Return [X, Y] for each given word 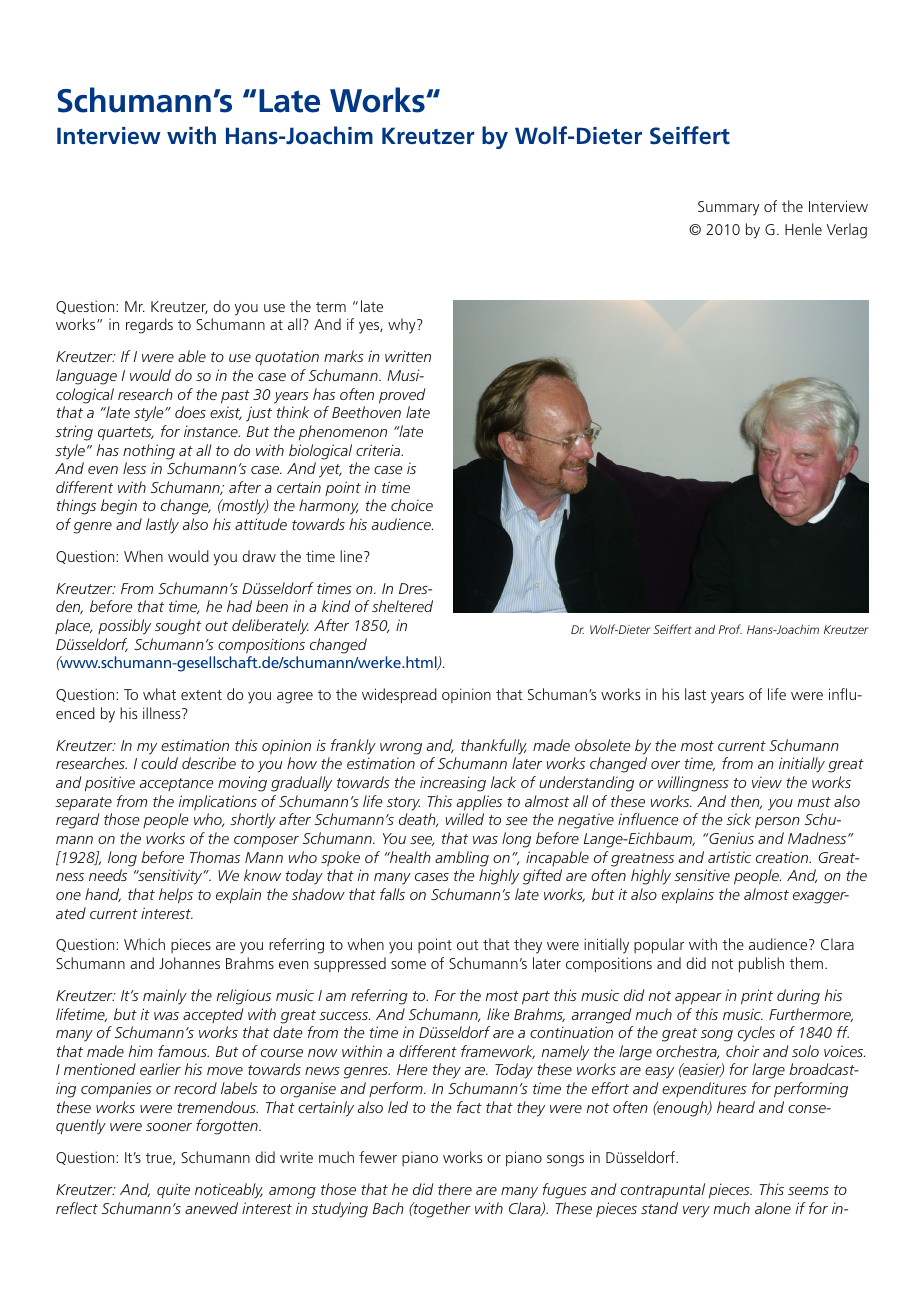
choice [412, 505]
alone [773, 1208]
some [408, 965]
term [331, 307]
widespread [399, 696]
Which [144, 944]
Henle [803, 229]
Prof [730, 629]
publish [761, 965]
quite [173, 1190]
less [134, 468]
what [159, 694]
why [403, 326]
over [665, 765]
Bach [388, 1208]
